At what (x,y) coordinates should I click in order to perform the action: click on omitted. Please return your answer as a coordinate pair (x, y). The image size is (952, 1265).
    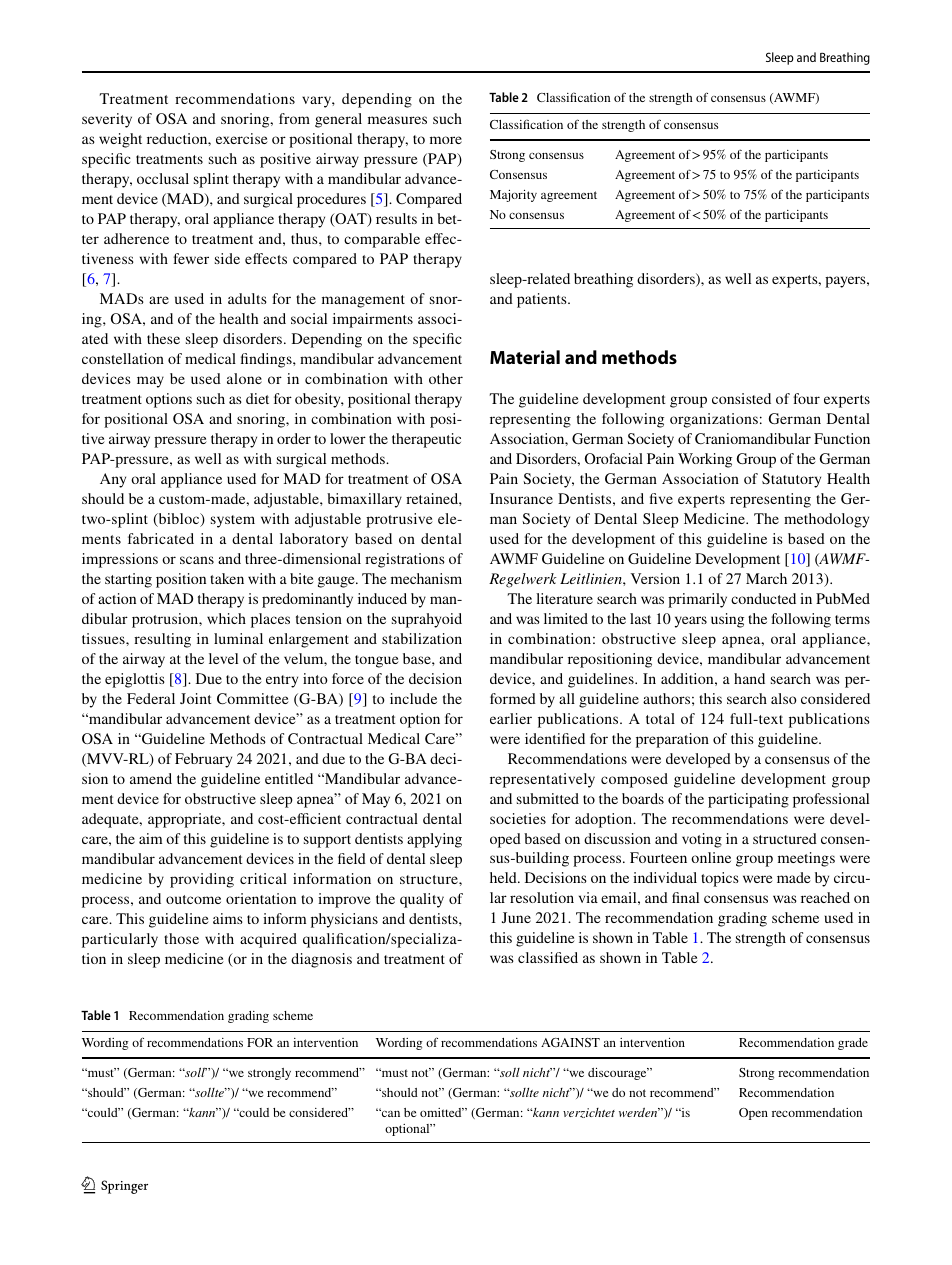
    Looking at the image, I should click on (442, 1112).
